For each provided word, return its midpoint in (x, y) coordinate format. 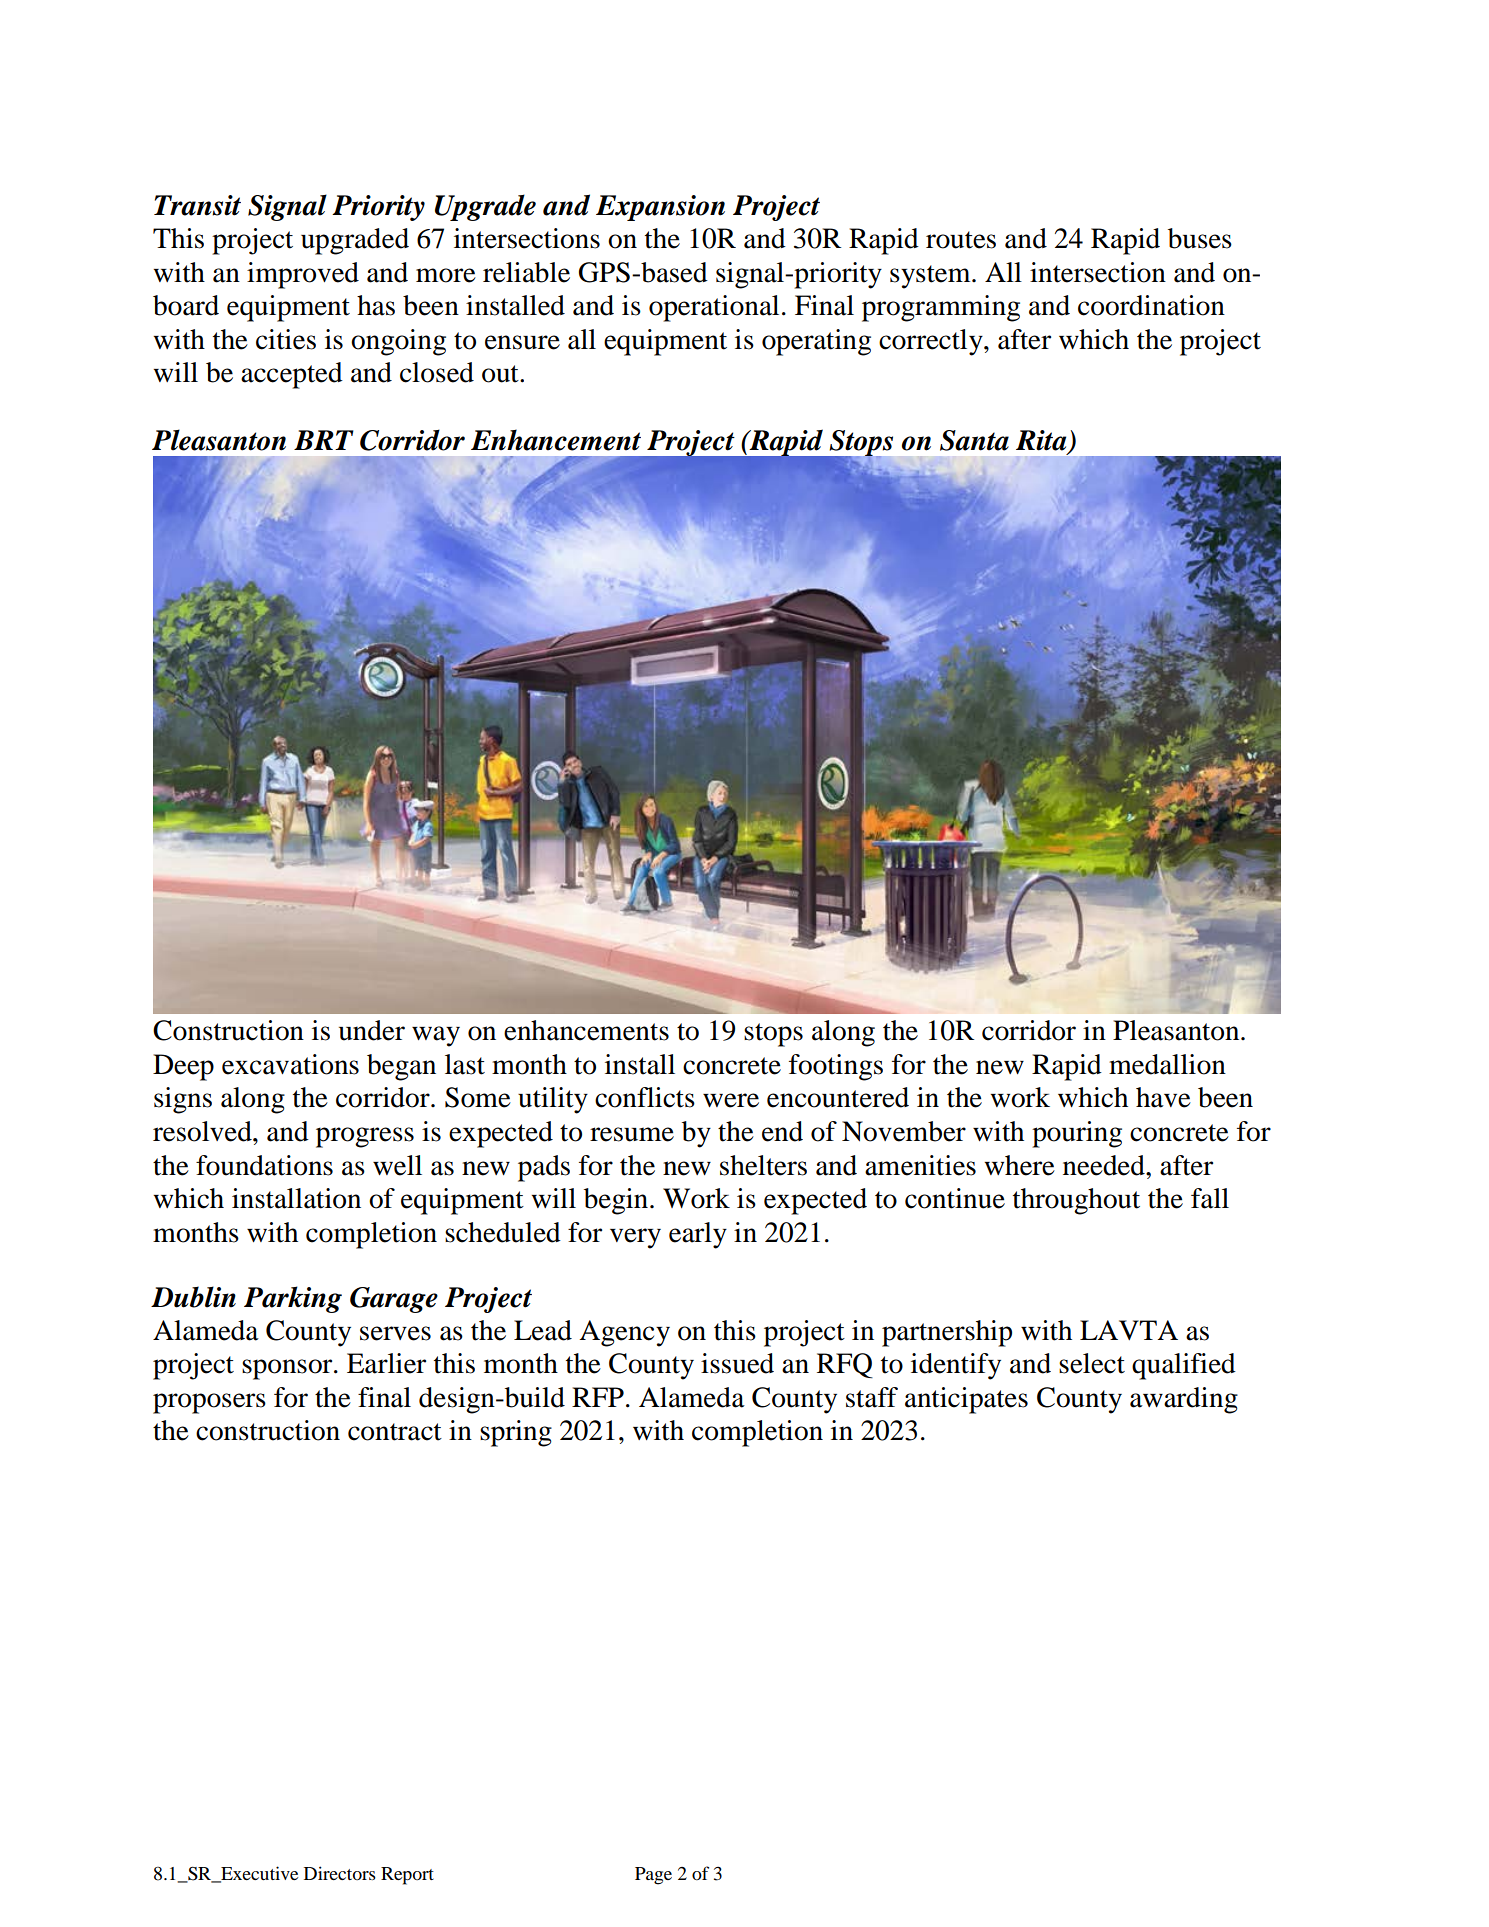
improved (303, 275)
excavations (290, 1064)
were (731, 1100)
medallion (1167, 1064)
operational (714, 308)
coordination (1151, 305)
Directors (340, 1873)
